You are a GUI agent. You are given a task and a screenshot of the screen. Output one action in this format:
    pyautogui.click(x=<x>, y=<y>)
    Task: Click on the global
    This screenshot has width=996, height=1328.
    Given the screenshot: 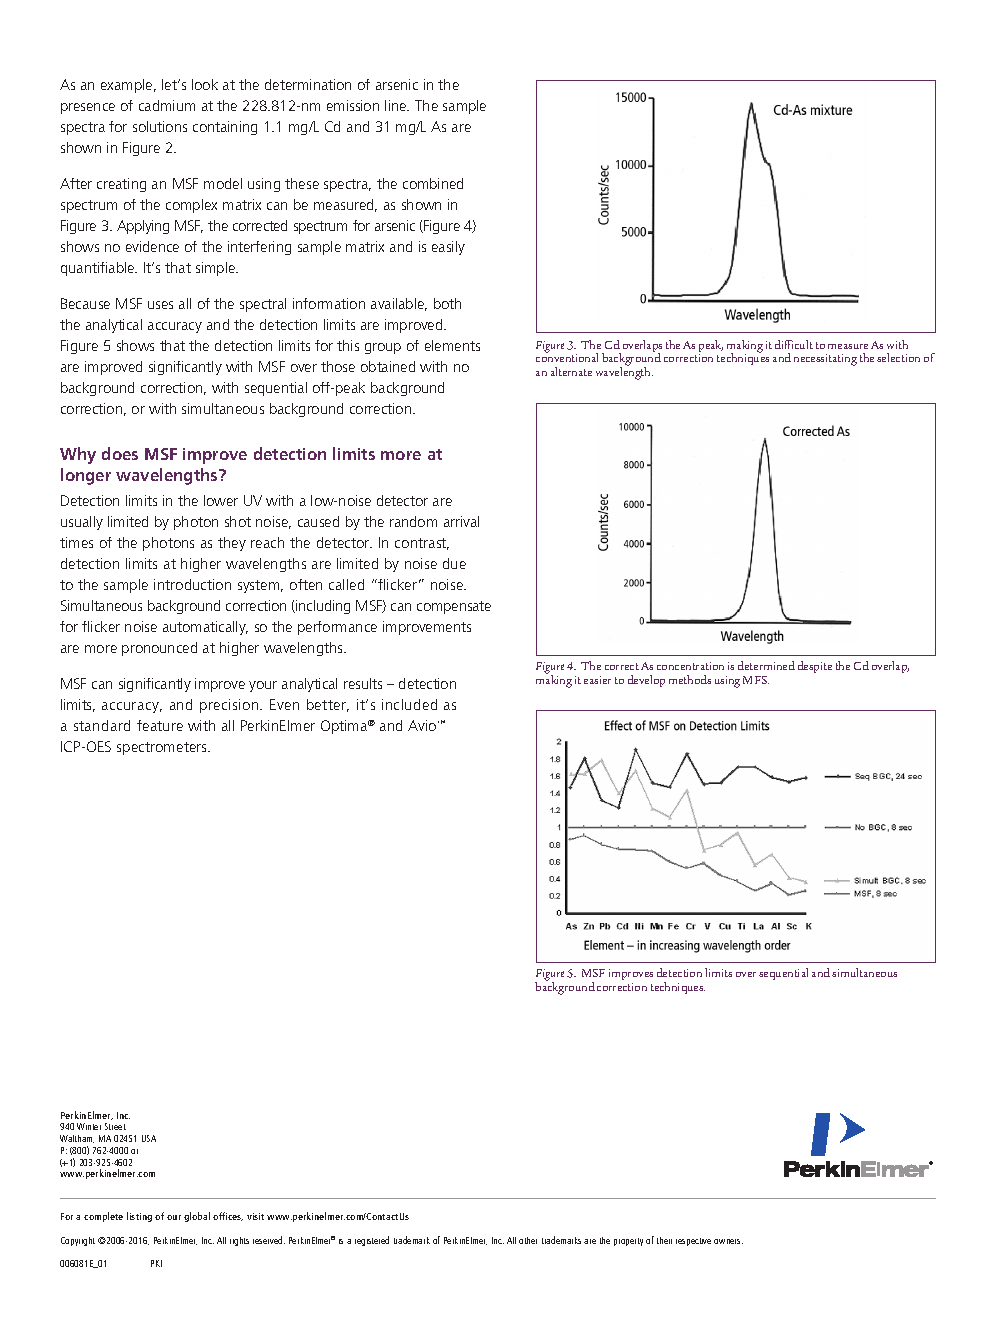 What is the action you would take?
    pyautogui.click(x=197, y=1217)
